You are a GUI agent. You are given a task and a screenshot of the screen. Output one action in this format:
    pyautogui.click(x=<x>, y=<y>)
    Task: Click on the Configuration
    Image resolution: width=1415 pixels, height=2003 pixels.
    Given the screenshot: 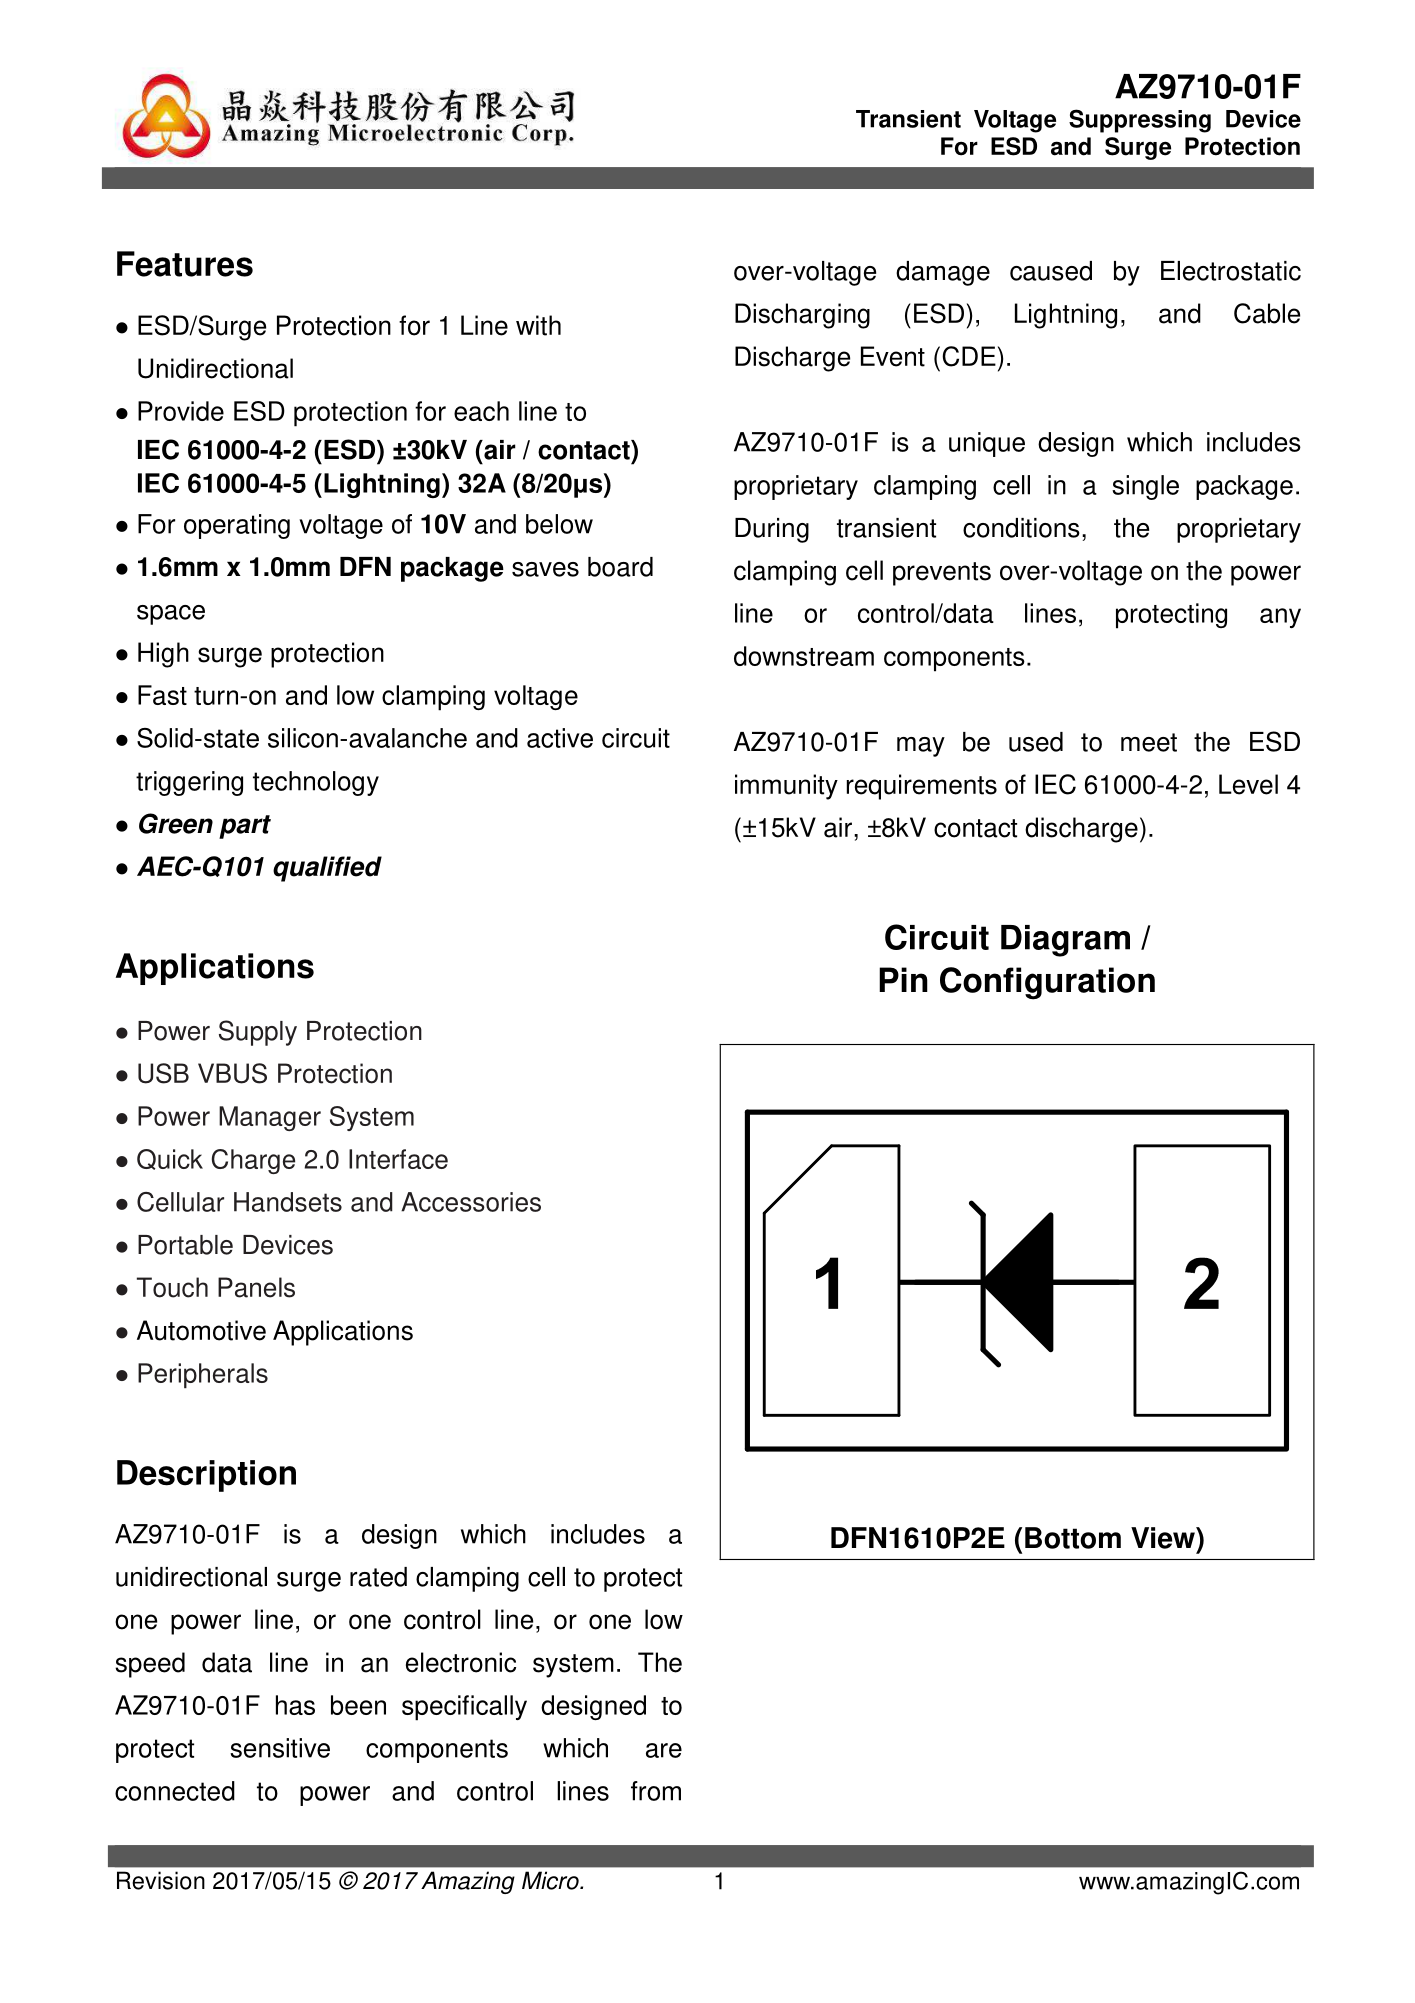 What is the action you would take?
    pyautogui.click(x=1047, y=983)
